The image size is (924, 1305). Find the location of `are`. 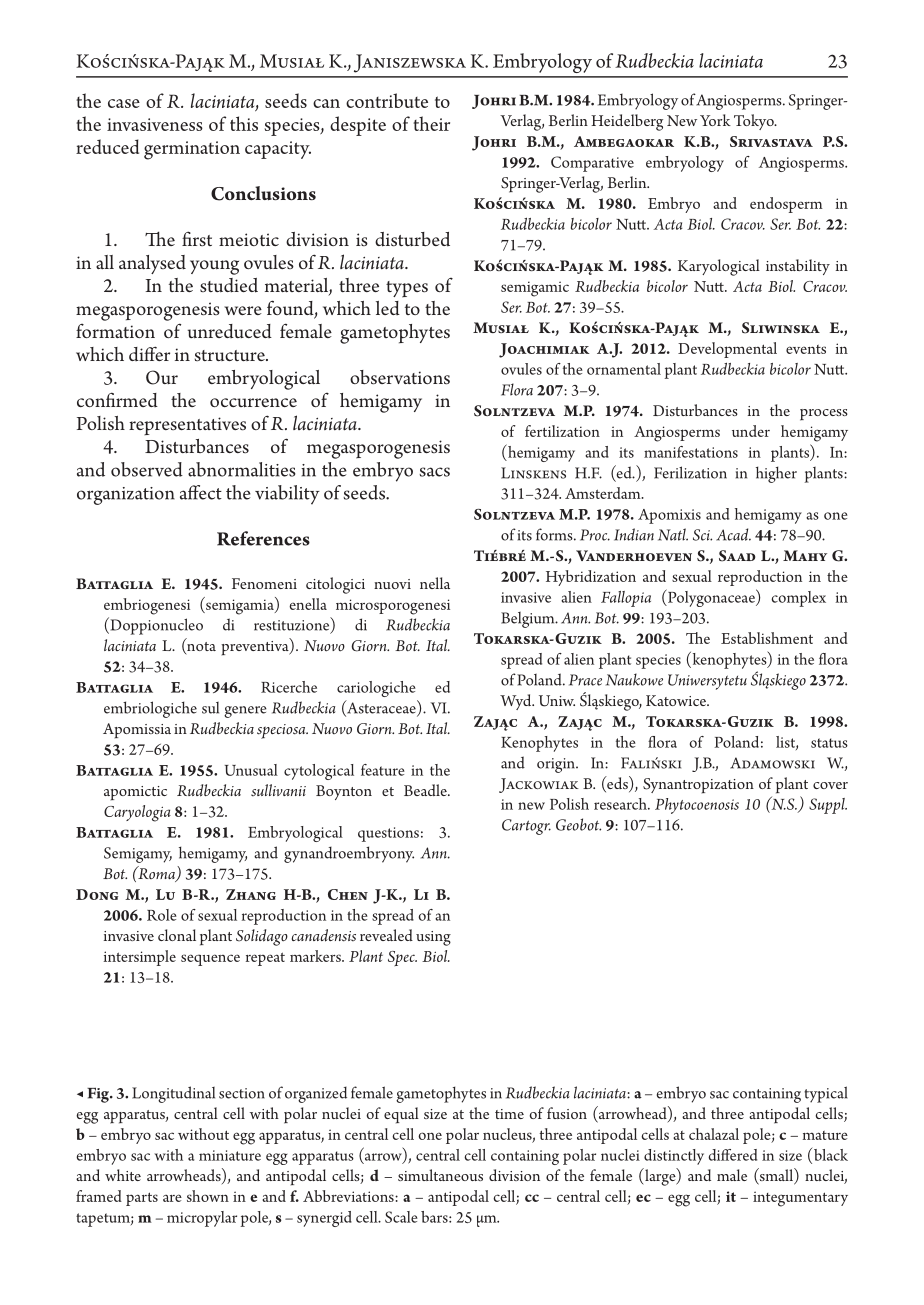

are is located at coordinates (172, 1198).
